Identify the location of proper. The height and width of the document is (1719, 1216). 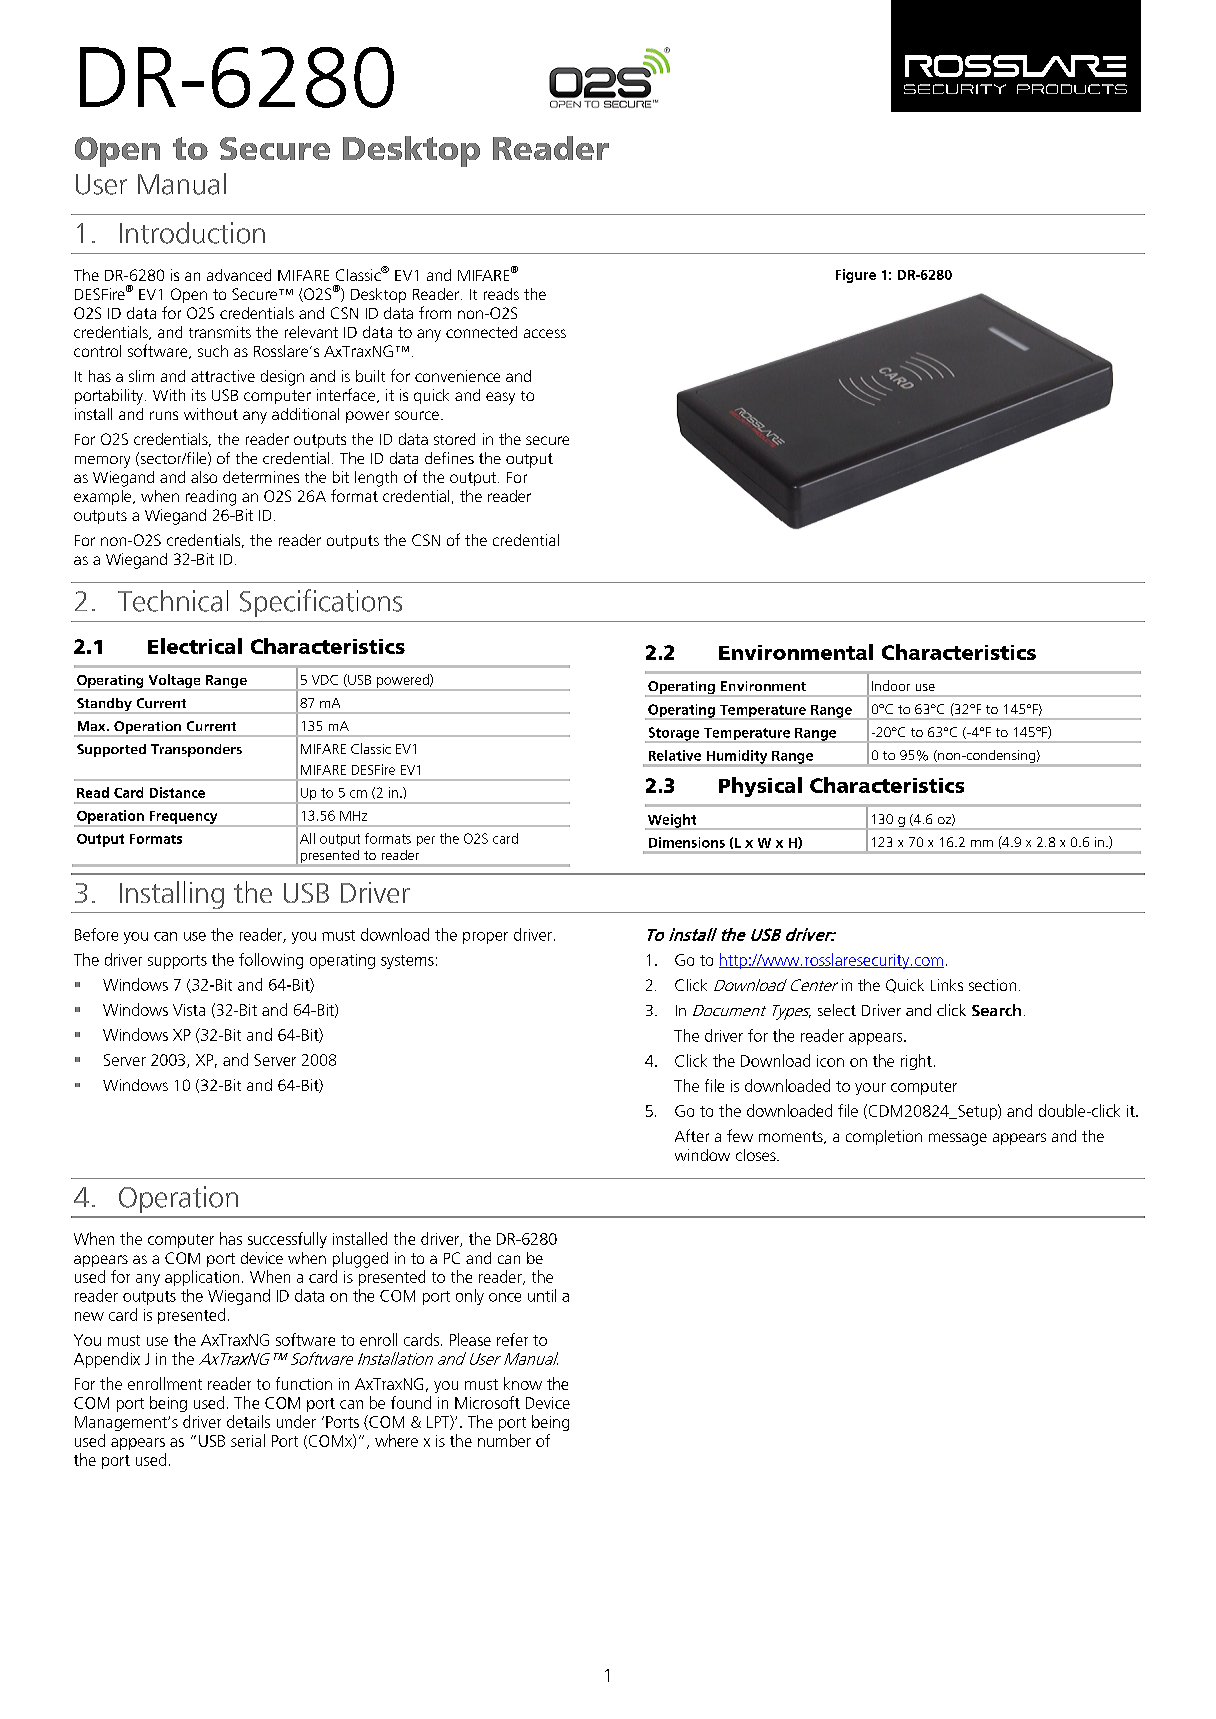
(485, 938).
